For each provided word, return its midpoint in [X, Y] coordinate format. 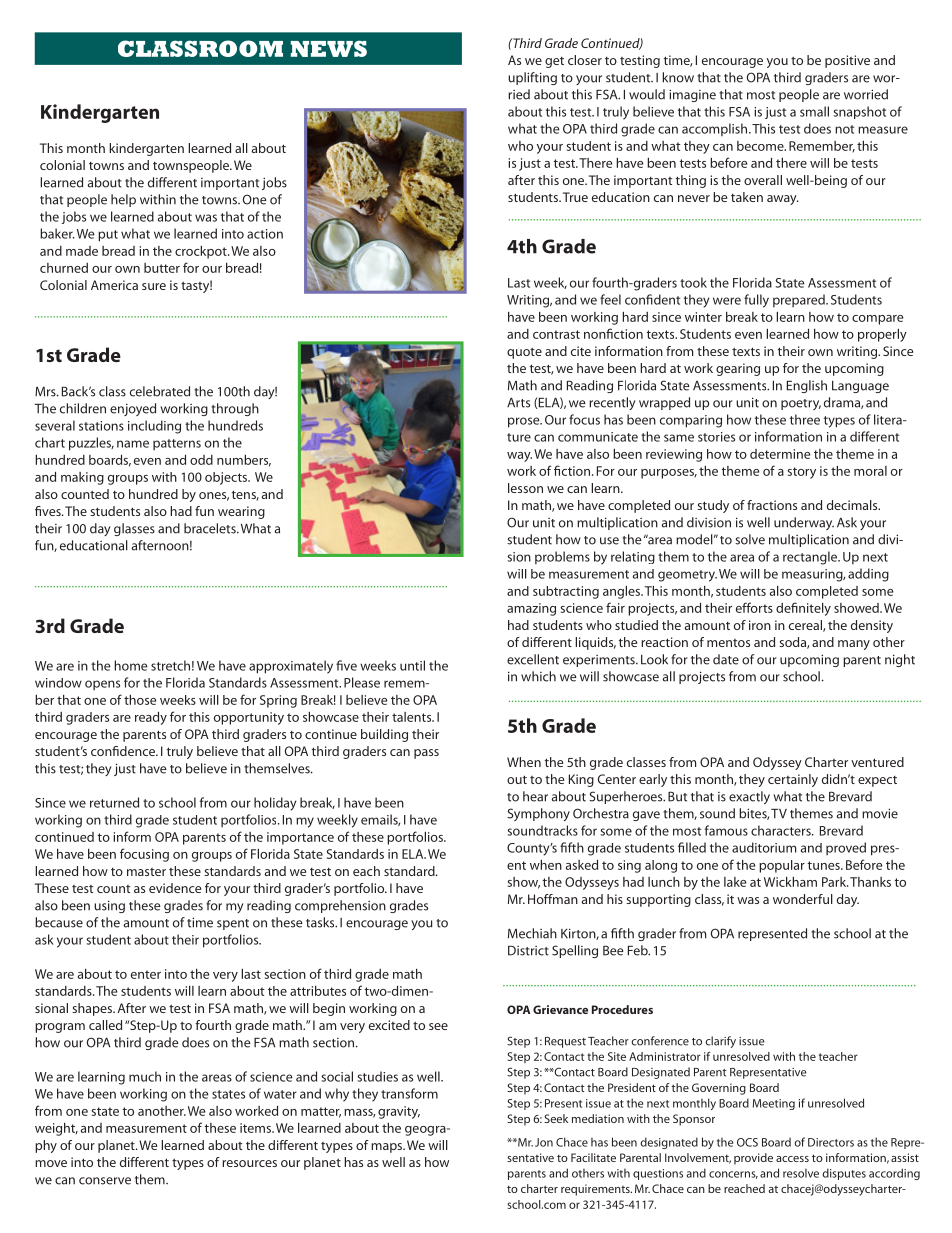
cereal [806, 626]
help [123, 200]
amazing [531, 609]
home [131, 665]
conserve [105, 1181]
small [814, 111]
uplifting [532, 78]
